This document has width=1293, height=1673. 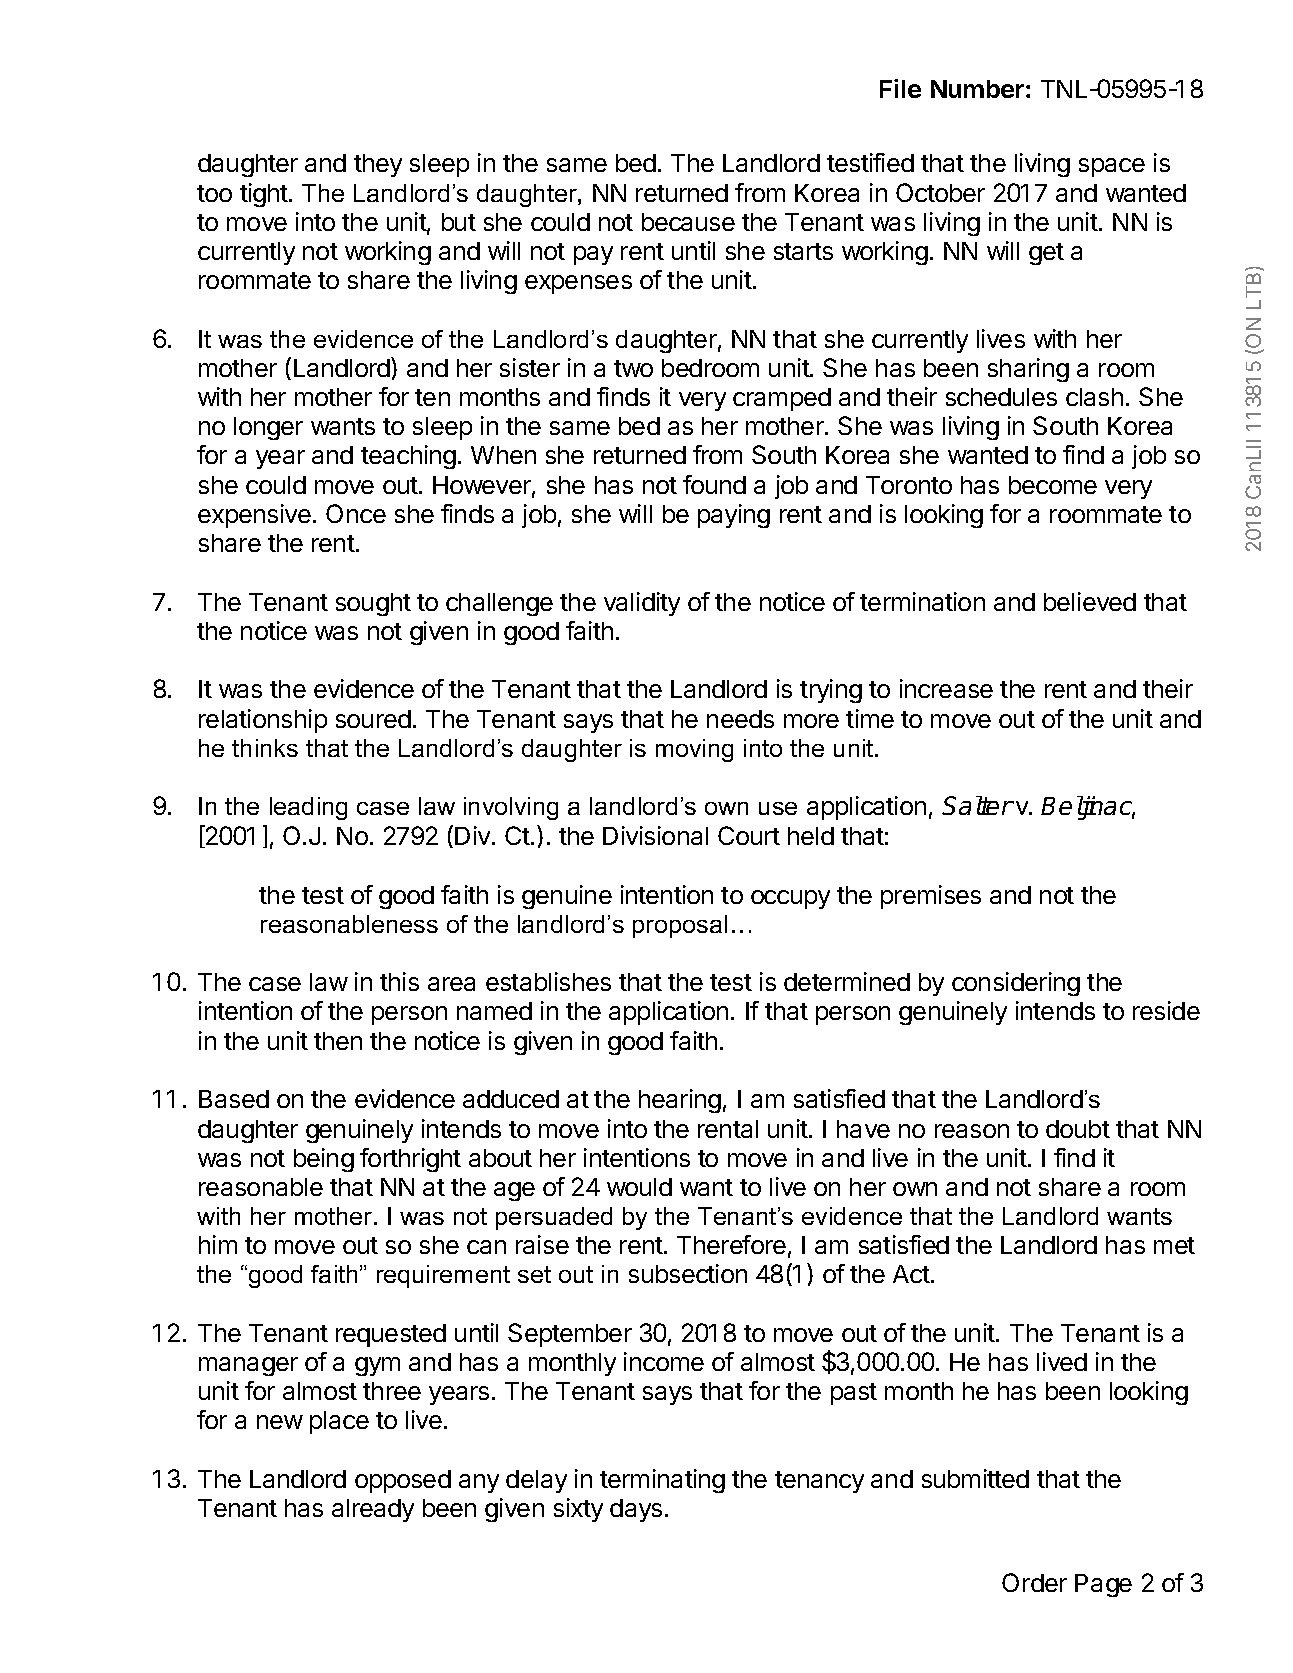 I want to click on days, so click(x=636, y=1510).
